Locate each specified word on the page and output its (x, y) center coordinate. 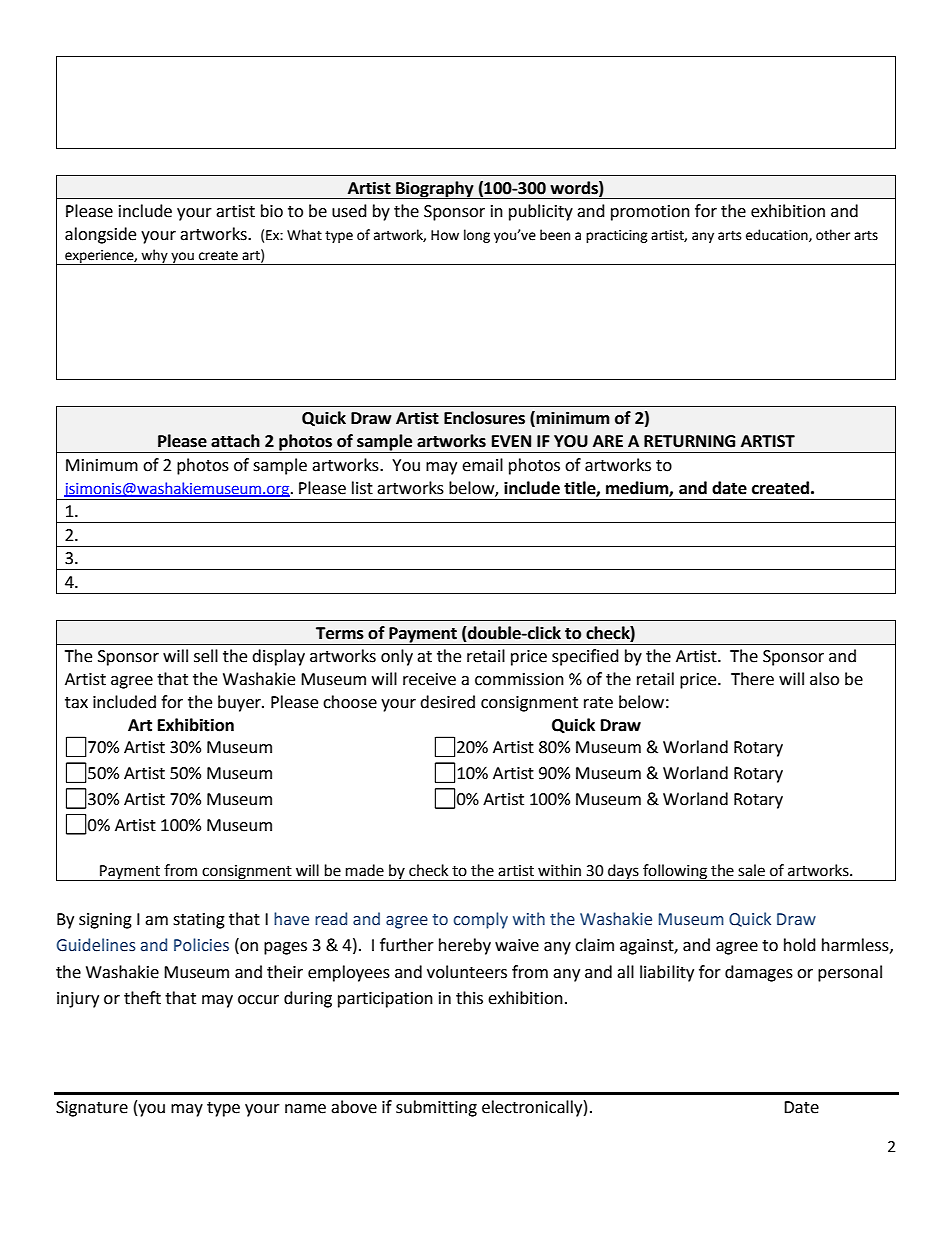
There (752, 679)
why (155, 257)
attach (235, 441)
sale (751, 870)
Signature (92, 1109)
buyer (240, 703)
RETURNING (689, 441)
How (445, 235)
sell (206, 656)
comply (481, 920)
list (362, 488)
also (824, 679)
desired (447, 702)
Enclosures (484, 418)
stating (199, 921)
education (778, 235)
